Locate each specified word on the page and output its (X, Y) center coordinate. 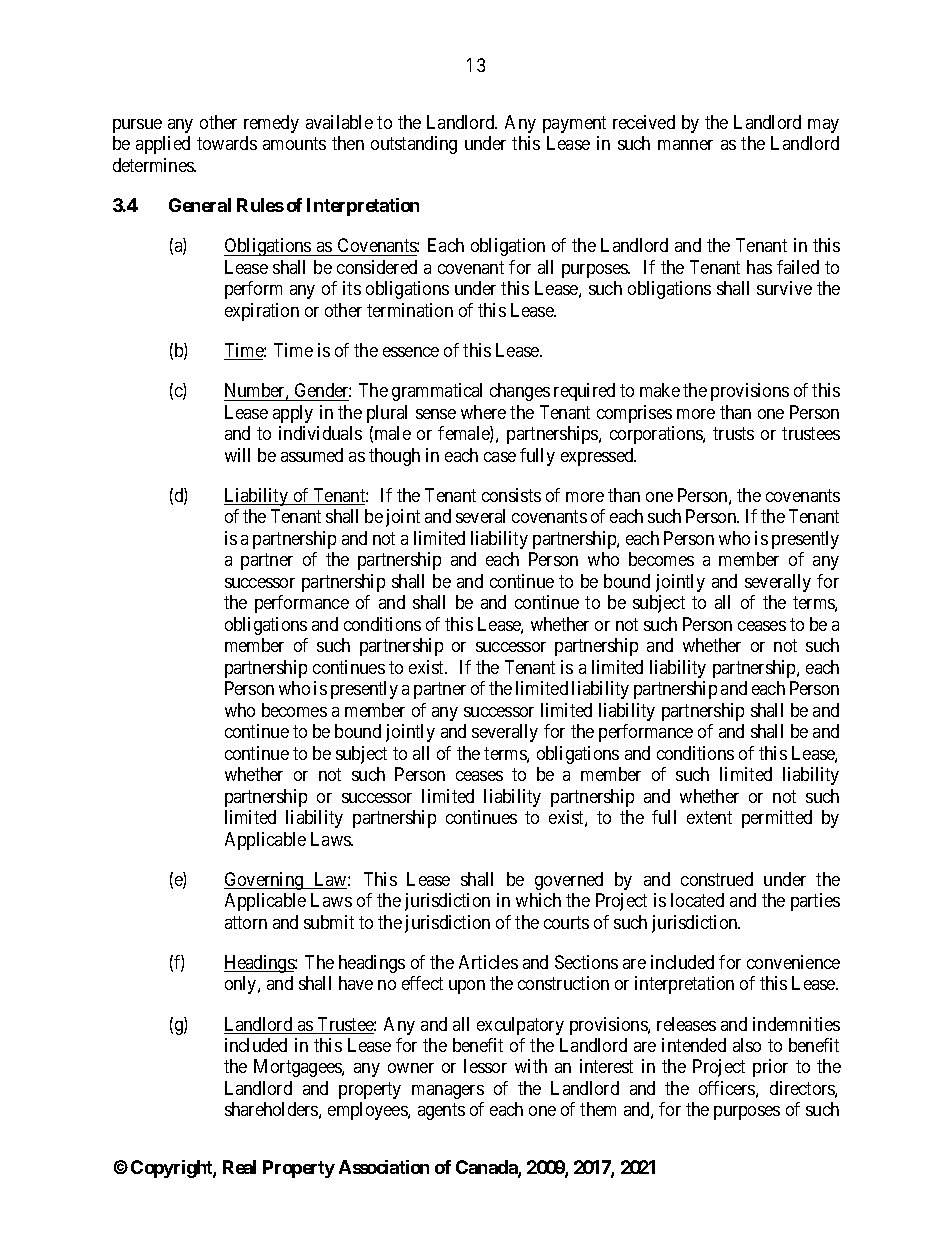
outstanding (414, 145)
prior (770, 1068)
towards (227, 143)
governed (569, 881)
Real (239, 1167)
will (237, 455)
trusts (733, 433)
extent (709, 817)
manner (685, 145)
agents (441, 1112)
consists (511, 495)
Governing (265, 881)
